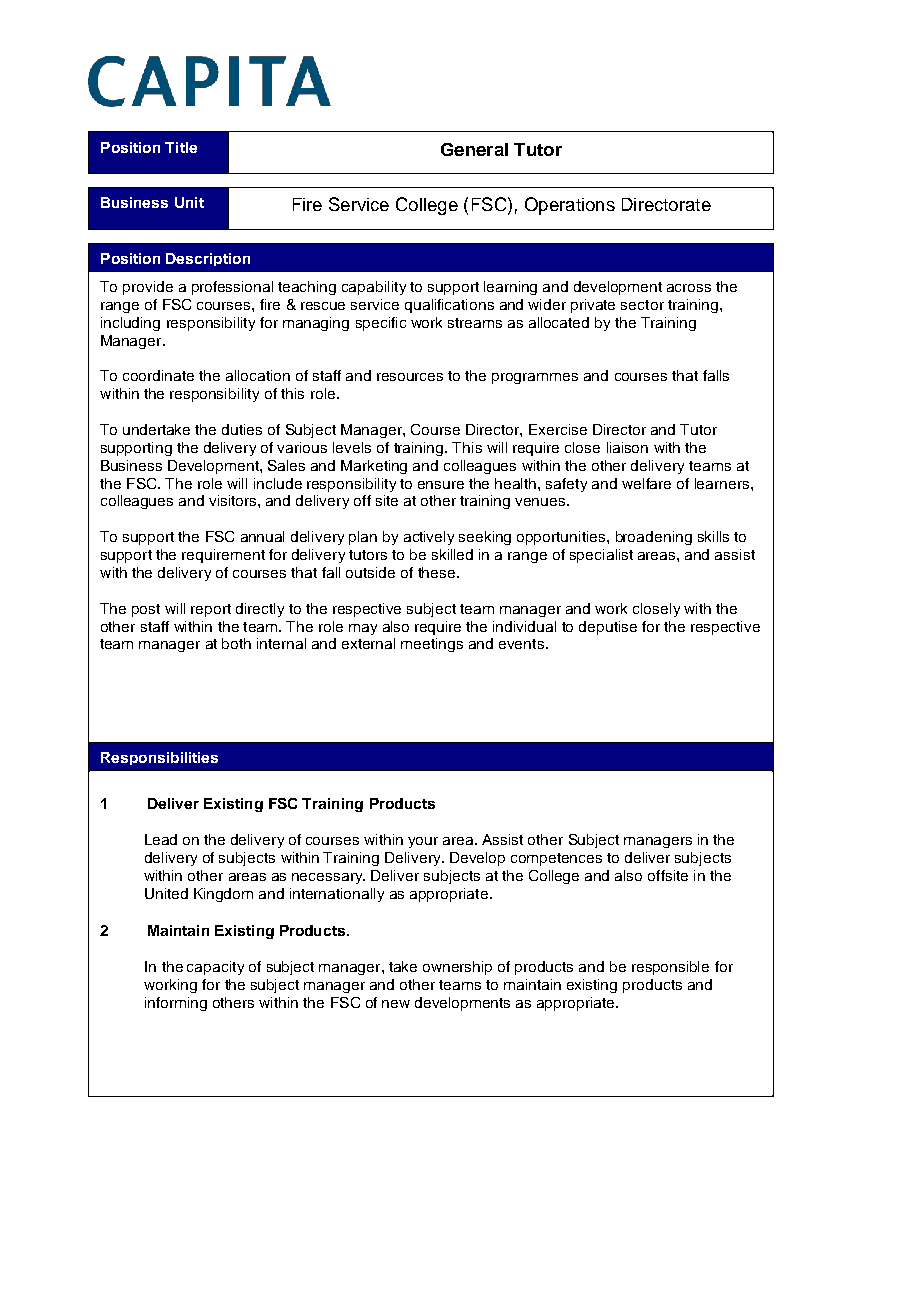 This screenshot has height=1308, width=924. What do you see at coordinates (242, 429) in the screenshot?
I see `duties` at bounding box center [242, 429].
